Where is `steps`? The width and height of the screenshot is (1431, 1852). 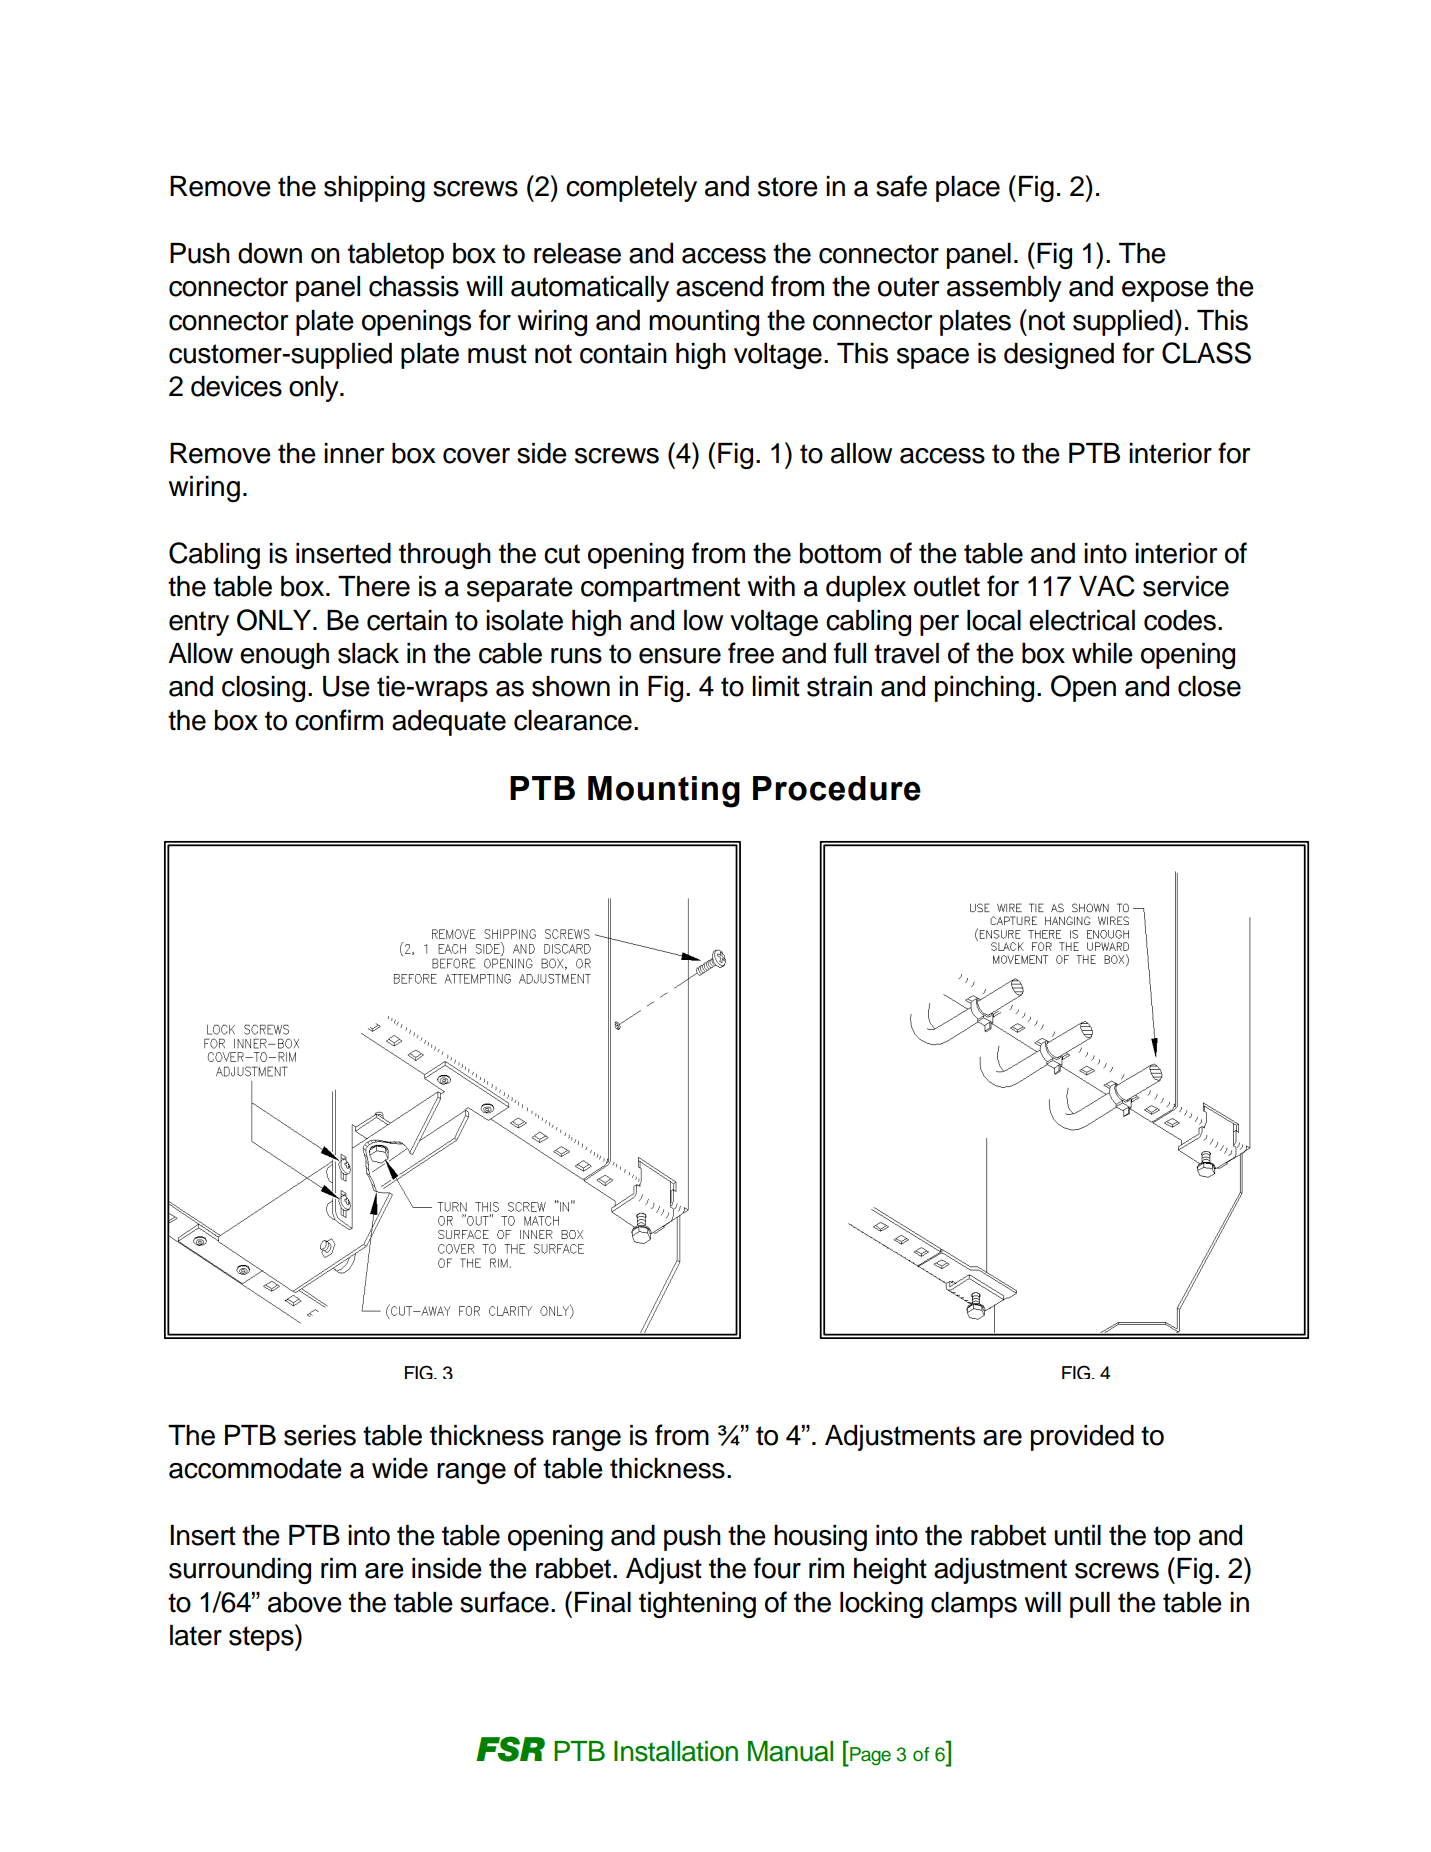 steps is located at coordinates (262, 1637).
